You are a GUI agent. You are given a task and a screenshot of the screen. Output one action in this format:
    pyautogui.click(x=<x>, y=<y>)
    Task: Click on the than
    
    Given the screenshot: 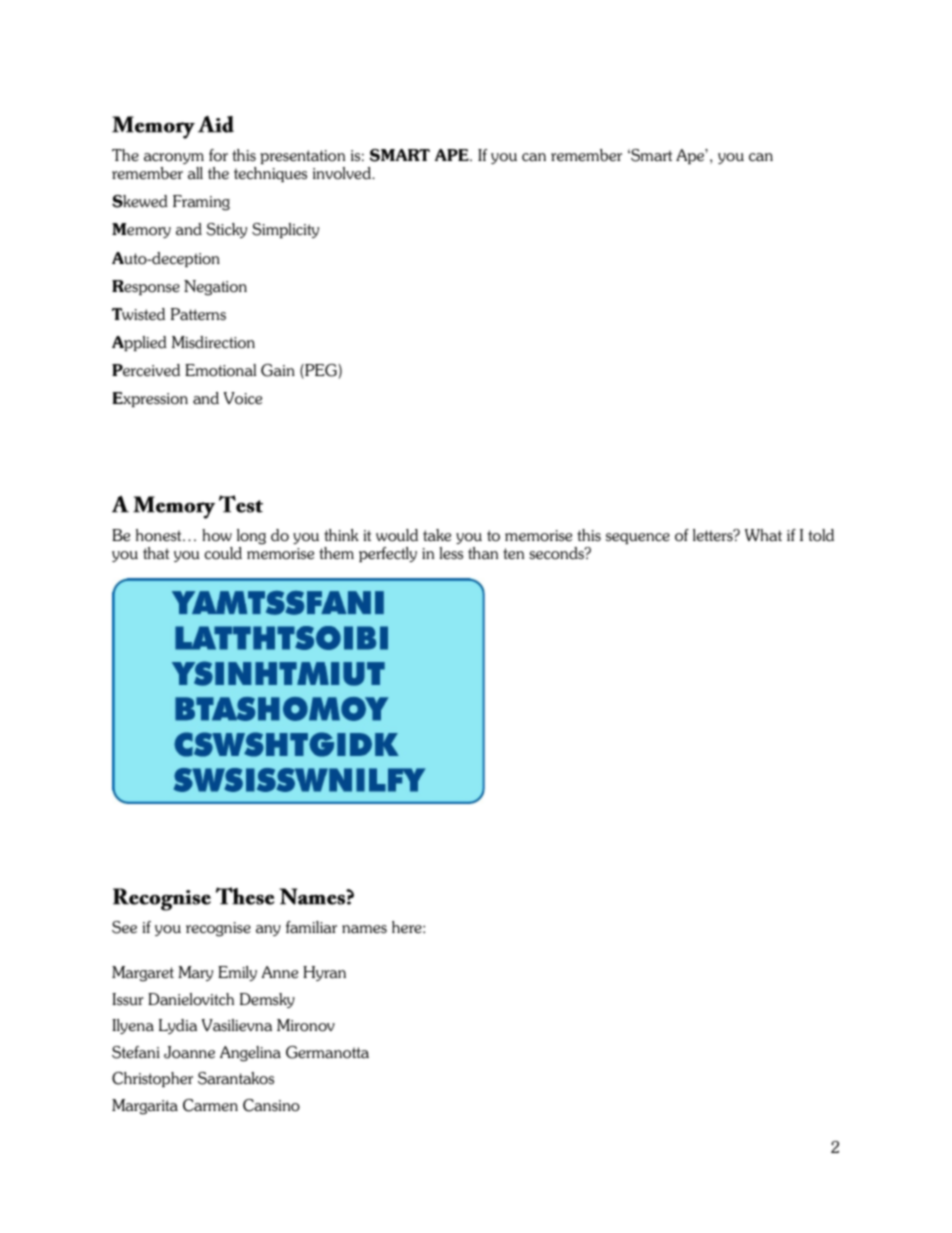 What is the action you would take?
    pyautogui.click(x=483, y=553)
